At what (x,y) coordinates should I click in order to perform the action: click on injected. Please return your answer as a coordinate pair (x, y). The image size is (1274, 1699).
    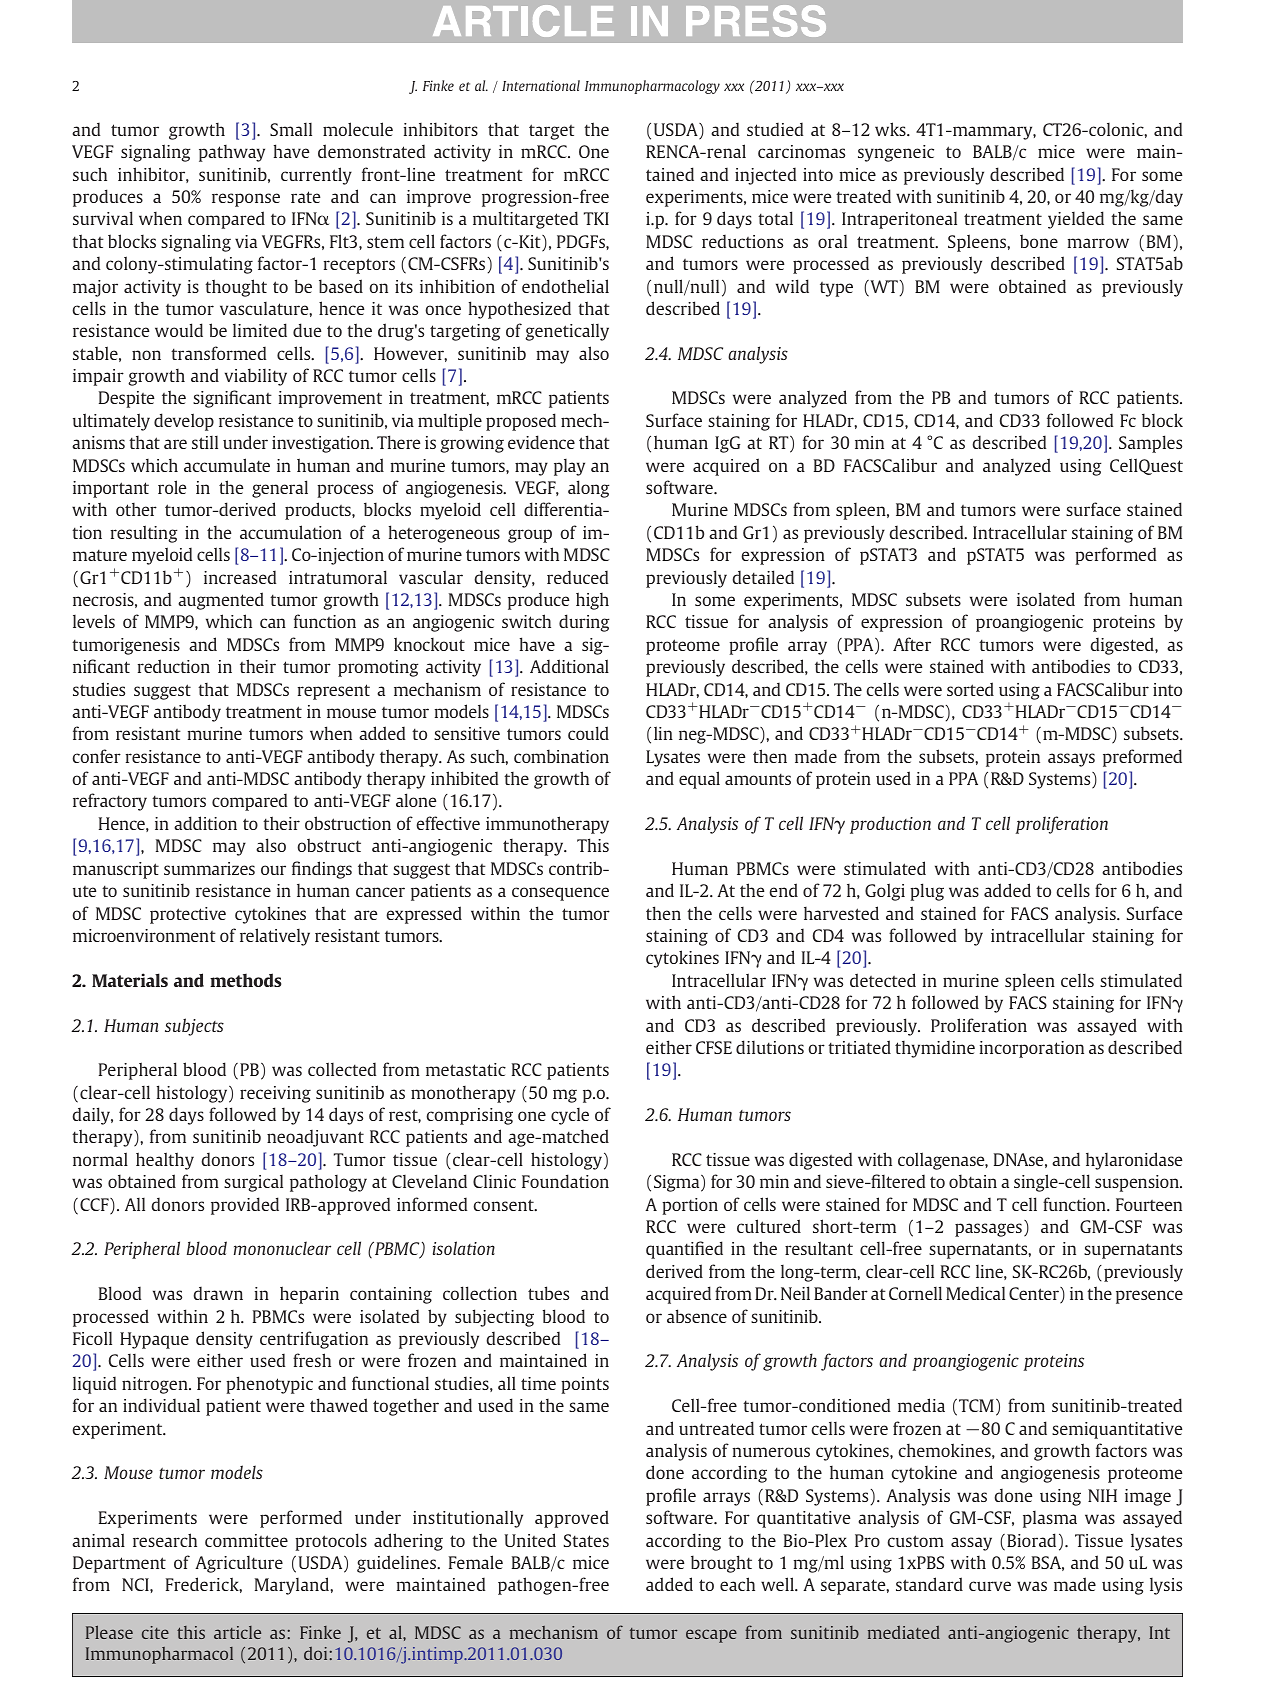
    Looking at the image, I should click on (765, 176).
